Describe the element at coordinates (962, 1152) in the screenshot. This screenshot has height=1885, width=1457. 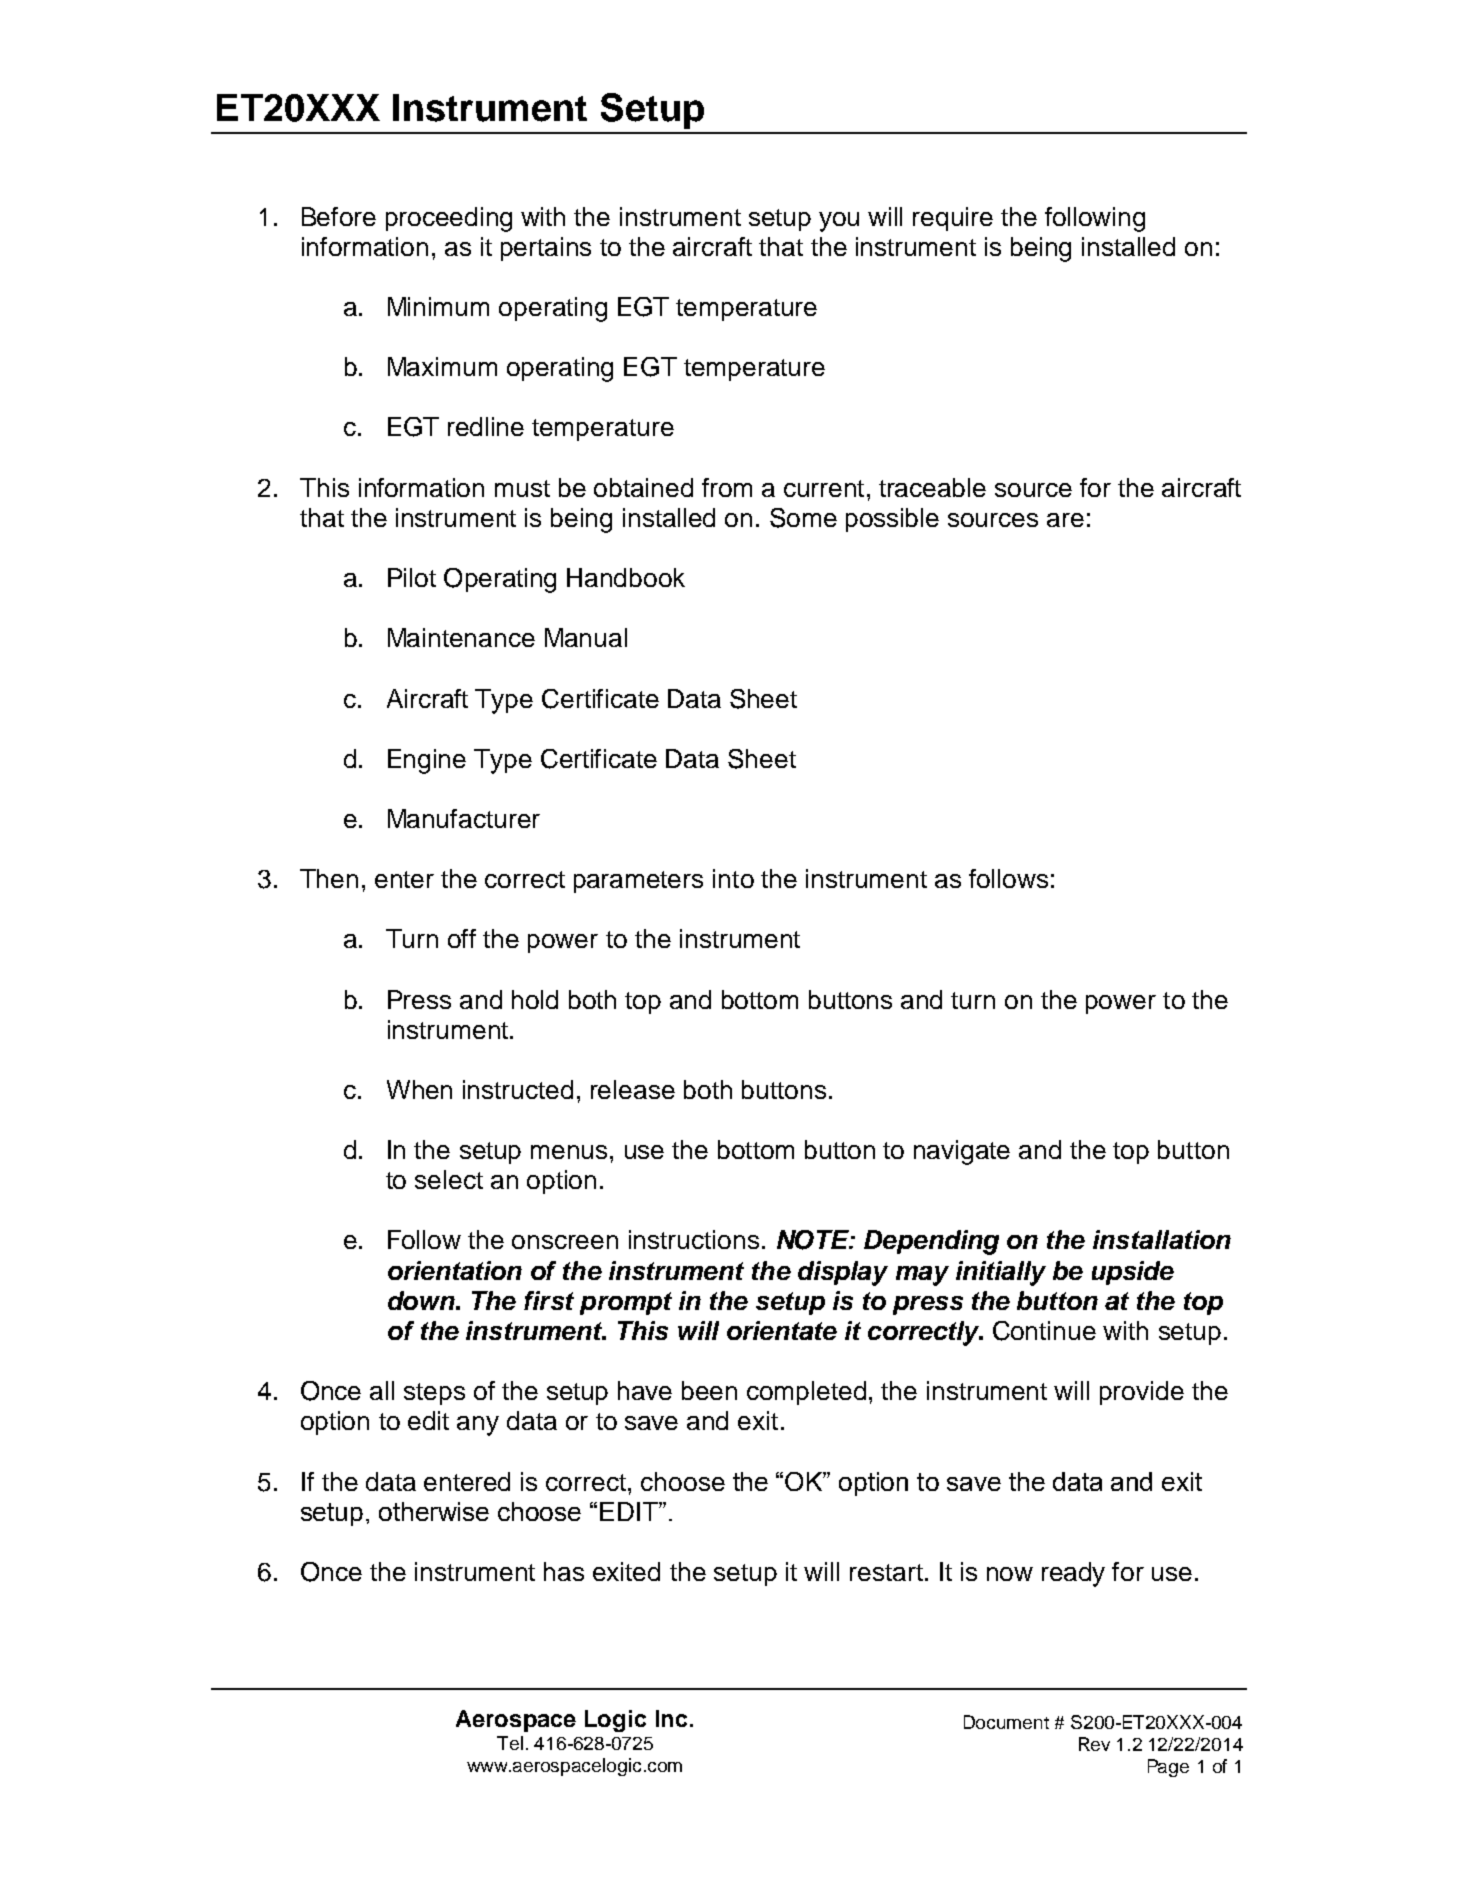
I see `navigate` at that location.
